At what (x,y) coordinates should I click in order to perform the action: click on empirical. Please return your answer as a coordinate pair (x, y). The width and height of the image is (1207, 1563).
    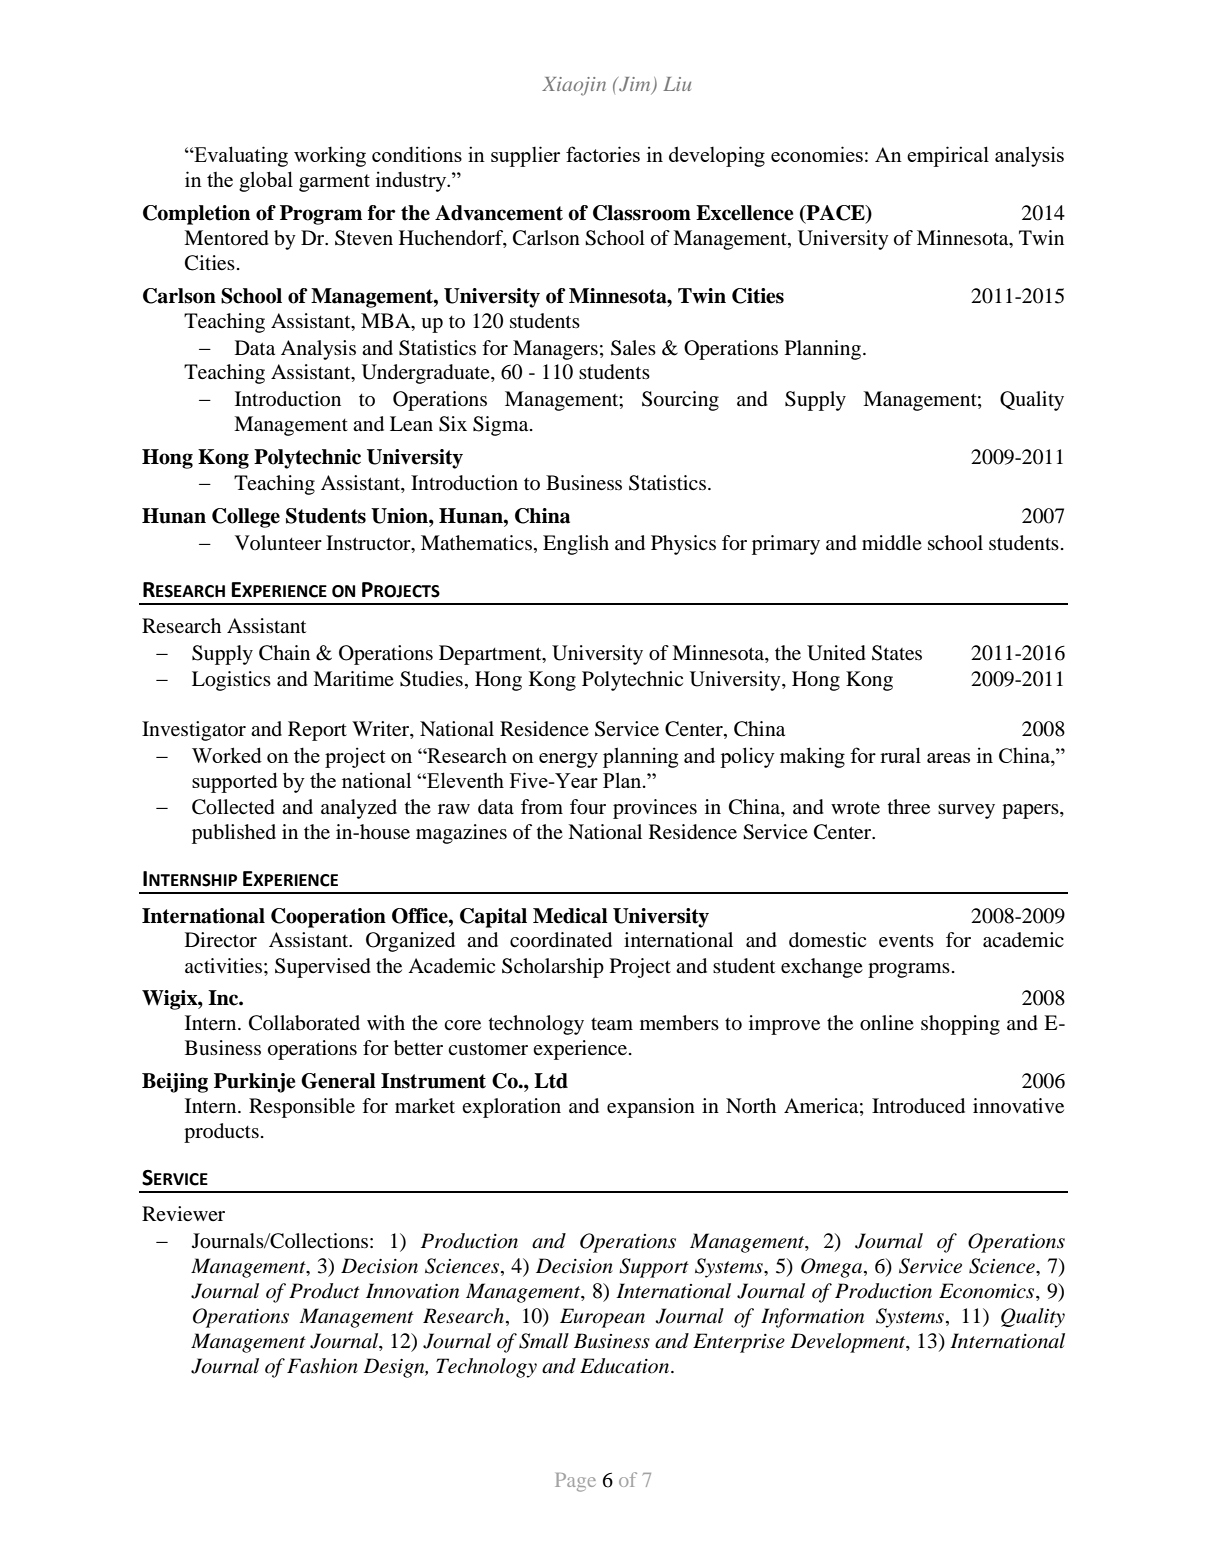
    Looking at the image, I should click on (948, 156).
